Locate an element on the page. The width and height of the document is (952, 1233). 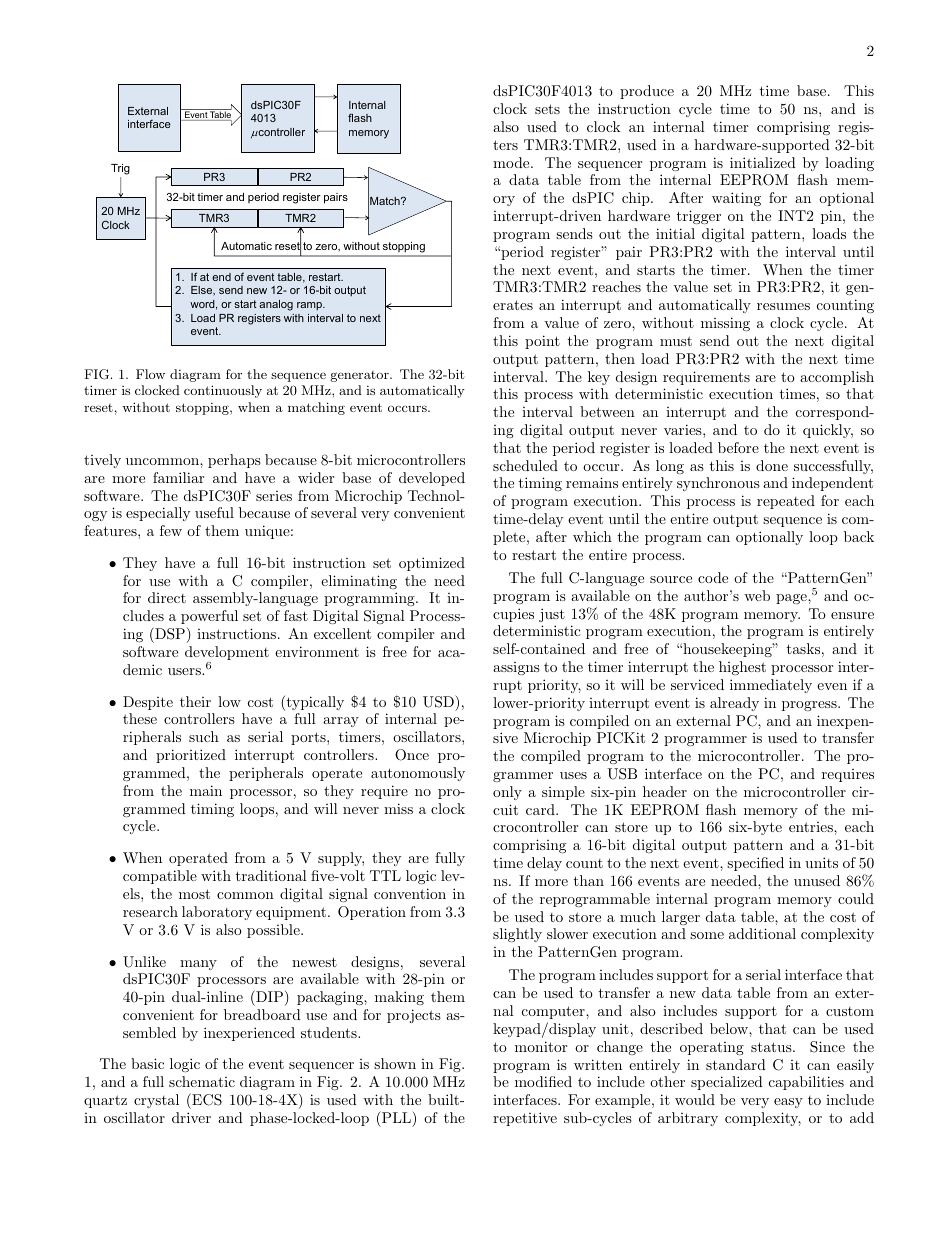
waiting is located at coordinates (736, 199).
